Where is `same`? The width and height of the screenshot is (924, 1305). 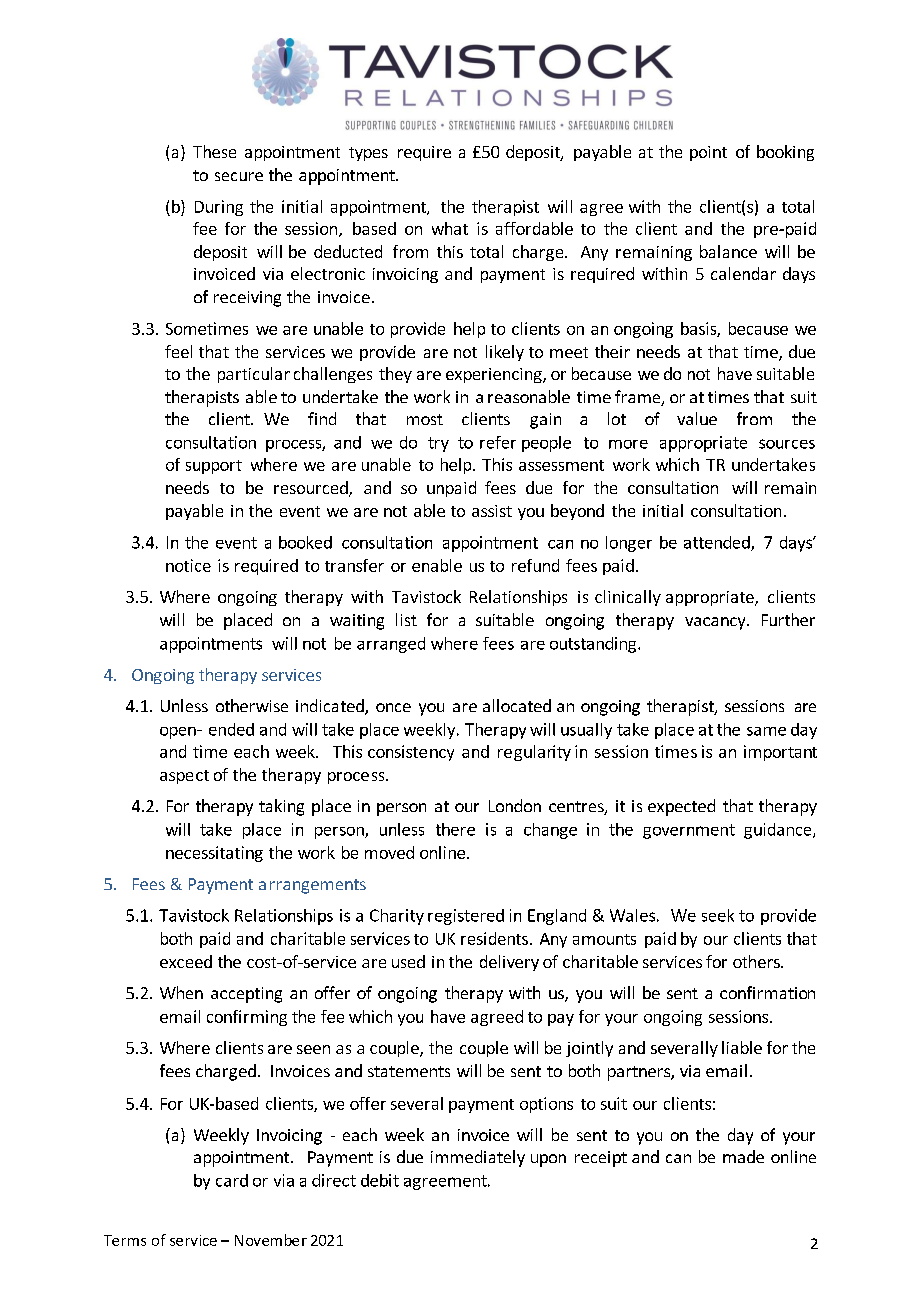 same is located at coordinates (766, 731).
